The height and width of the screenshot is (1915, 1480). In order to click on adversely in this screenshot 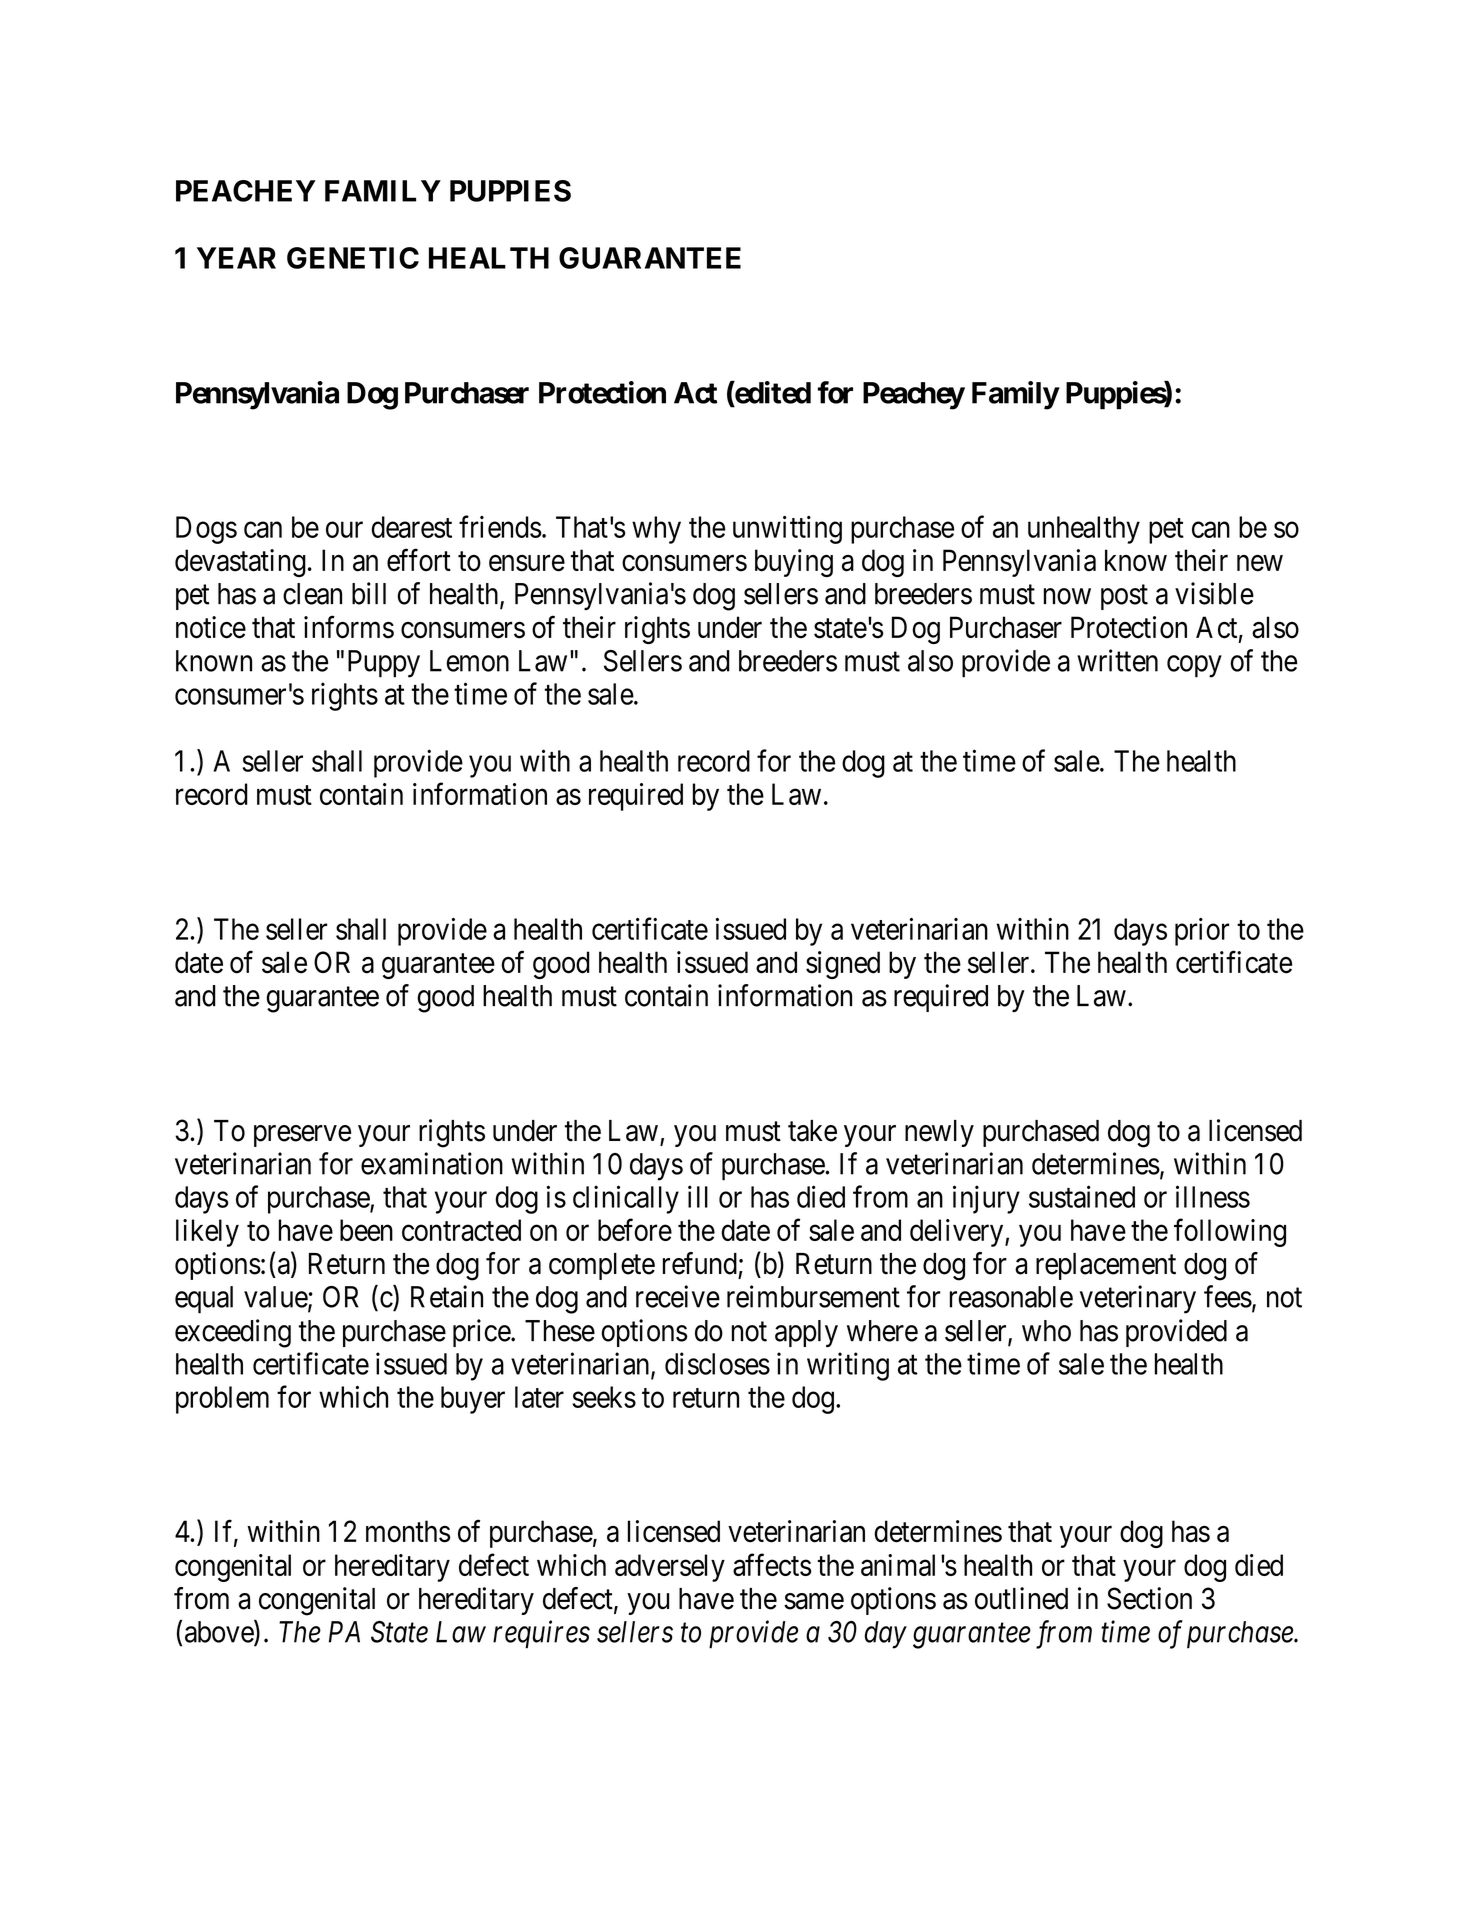, I will do `click(670, 1568)`.
